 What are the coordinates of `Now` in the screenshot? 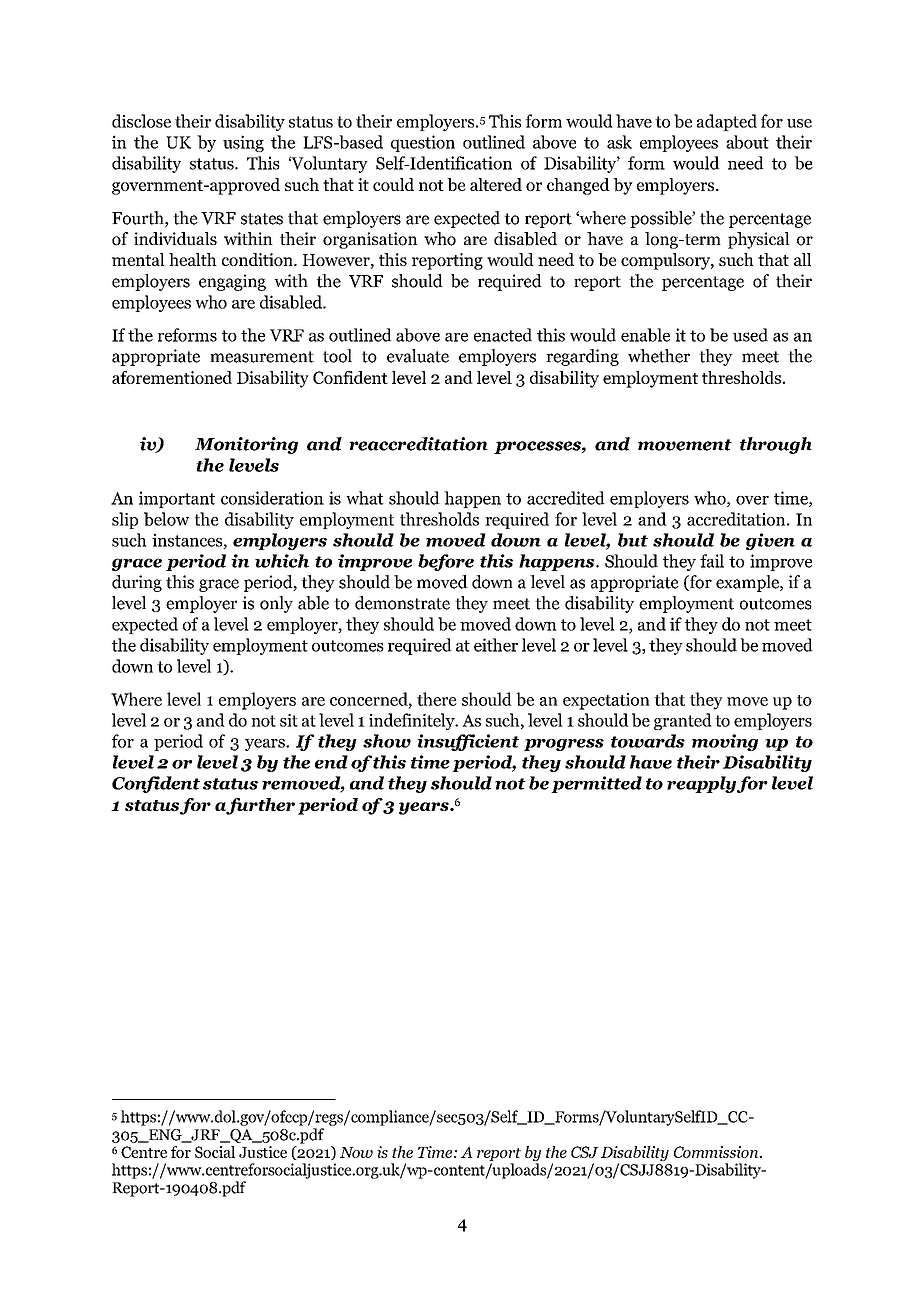 It's located at (356, 1152).
